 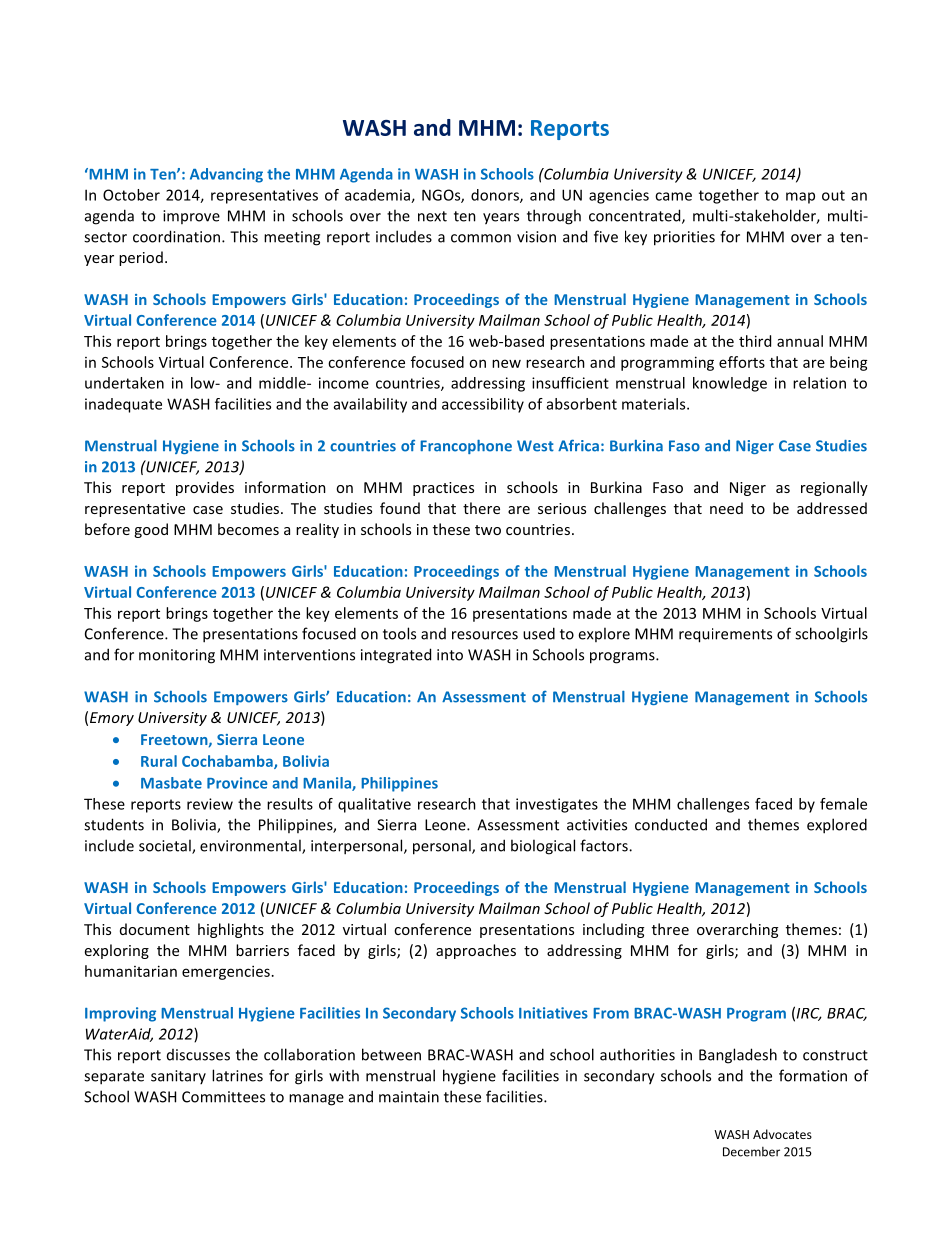 What do you see at coordinates (177, 656) in the document?
I see `monitoring` at bounding box center [177, 656].
